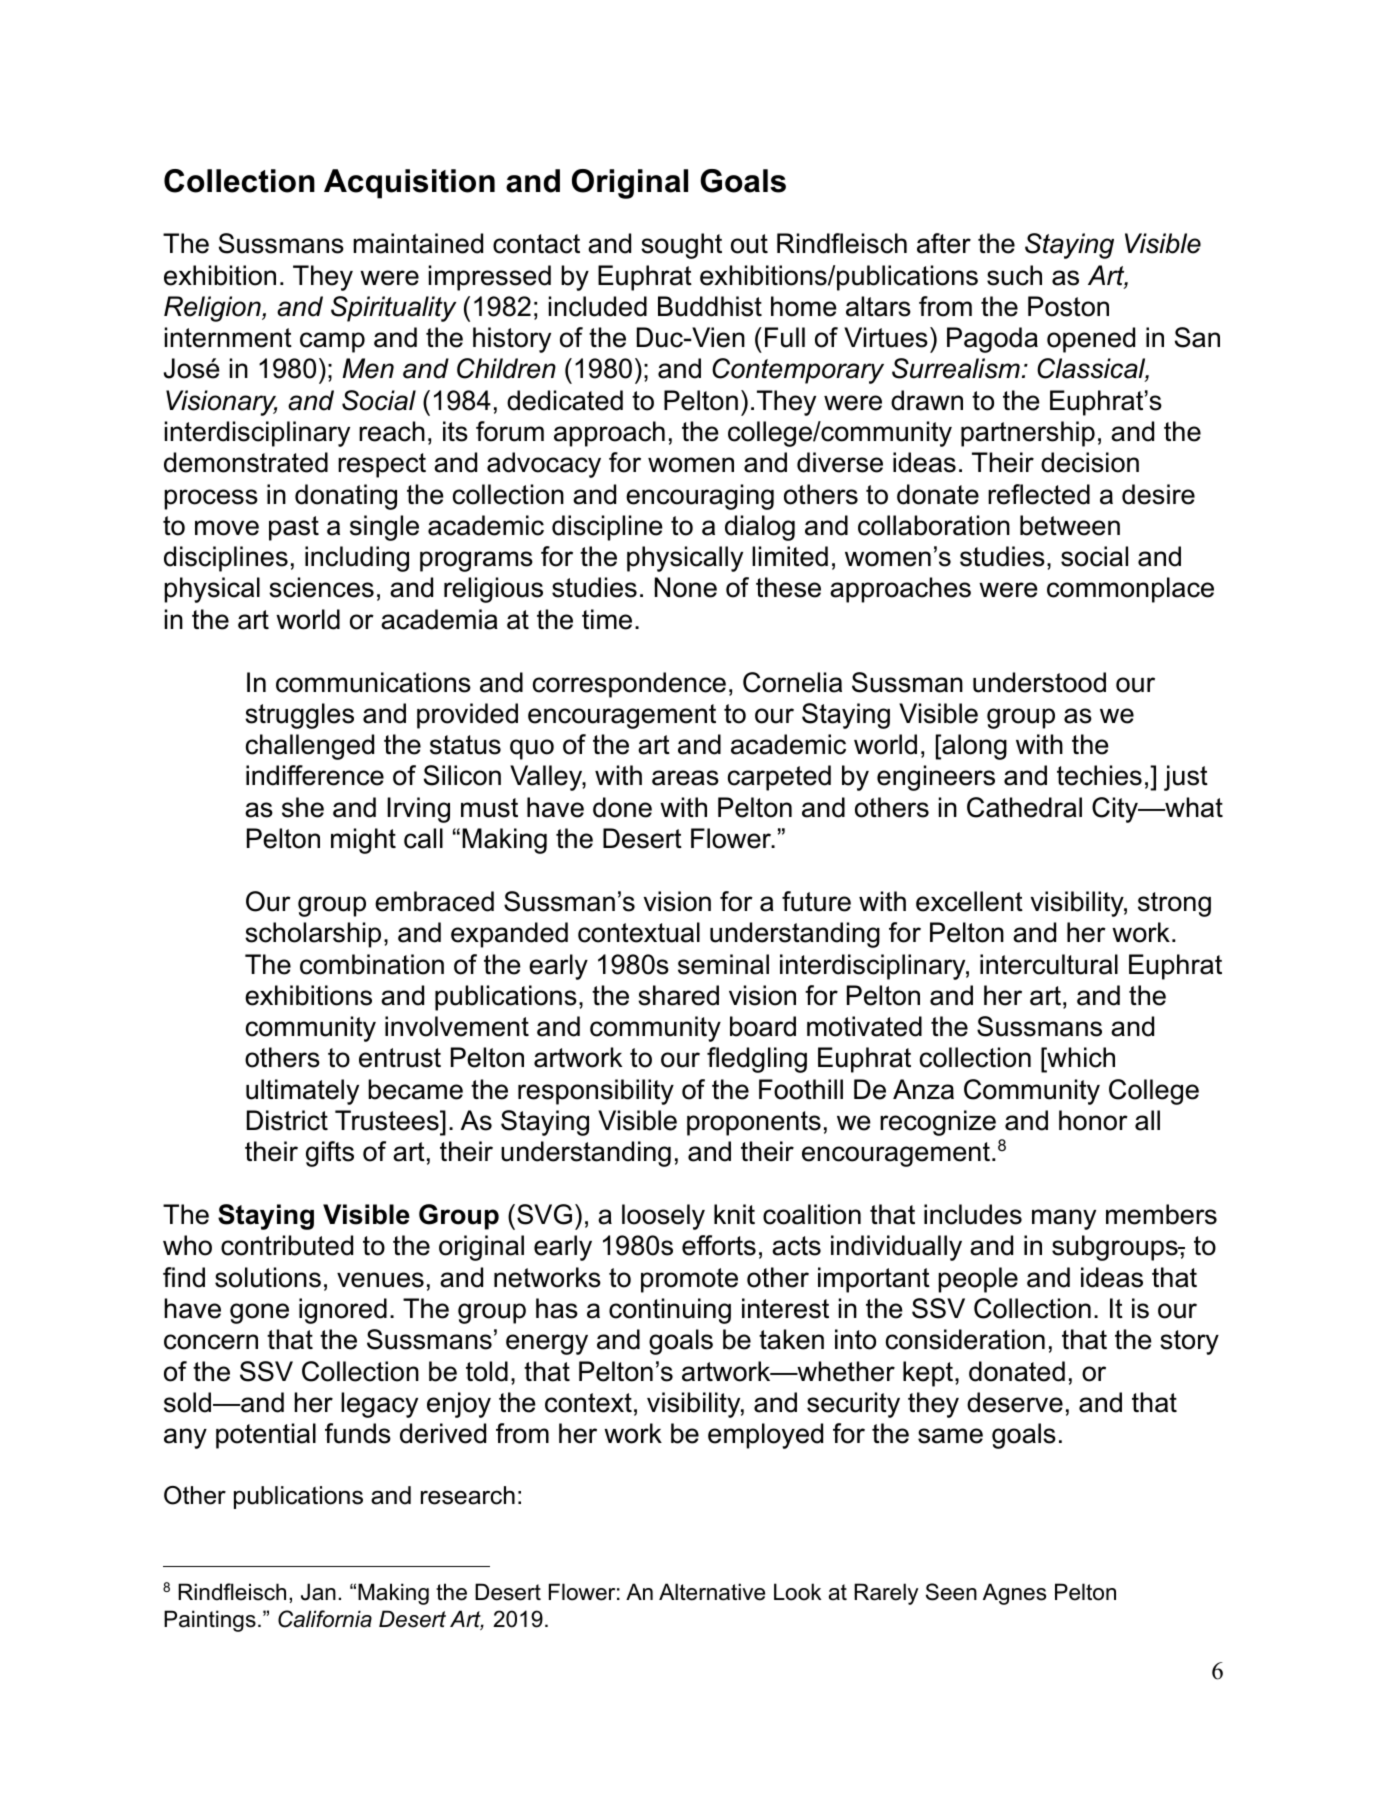 The width and height of the screenshot is (1387, 1795). I want to click on Alternative, so click(712, 1592).
